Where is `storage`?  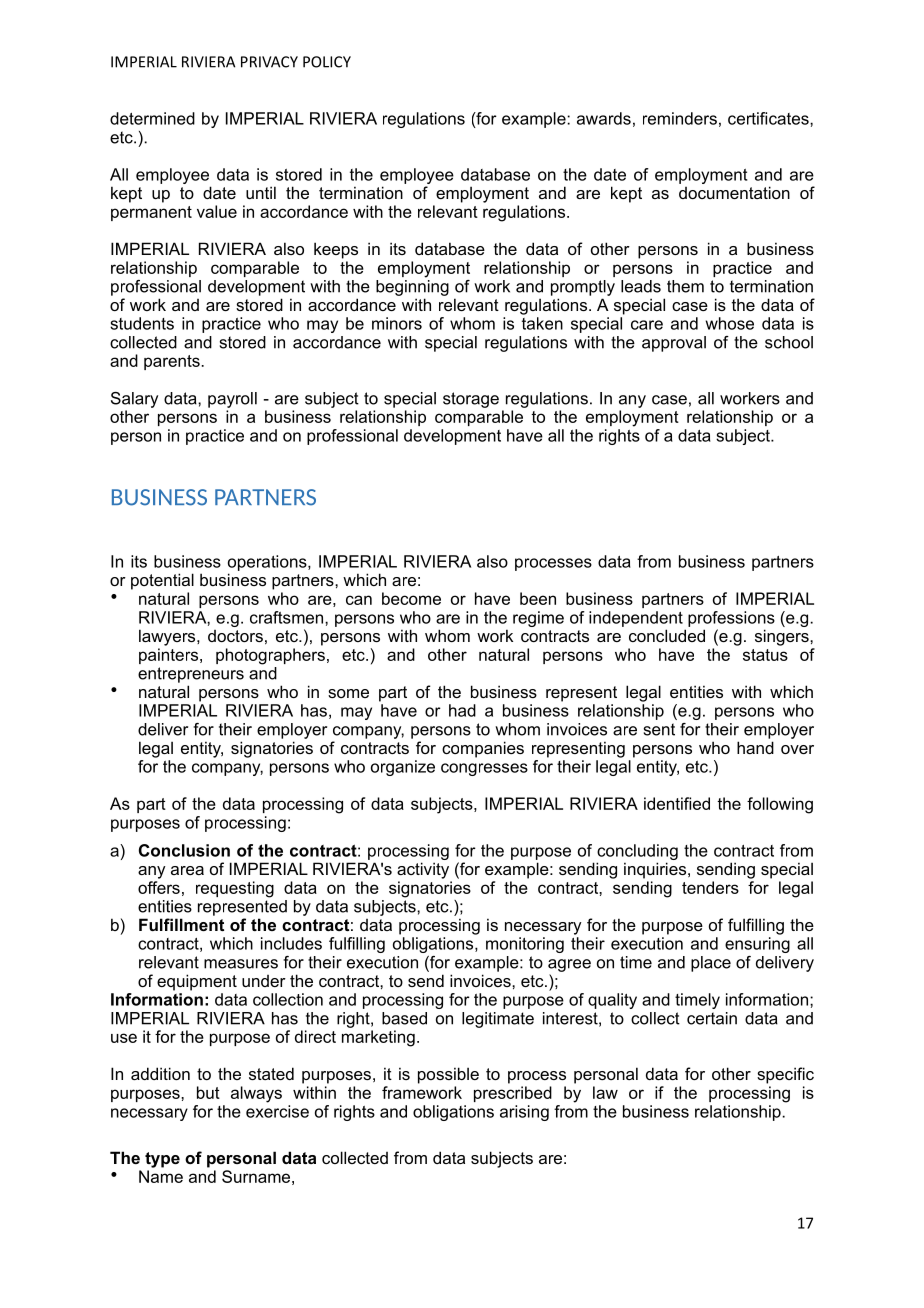
storage is located at coordinates (471, 400).
